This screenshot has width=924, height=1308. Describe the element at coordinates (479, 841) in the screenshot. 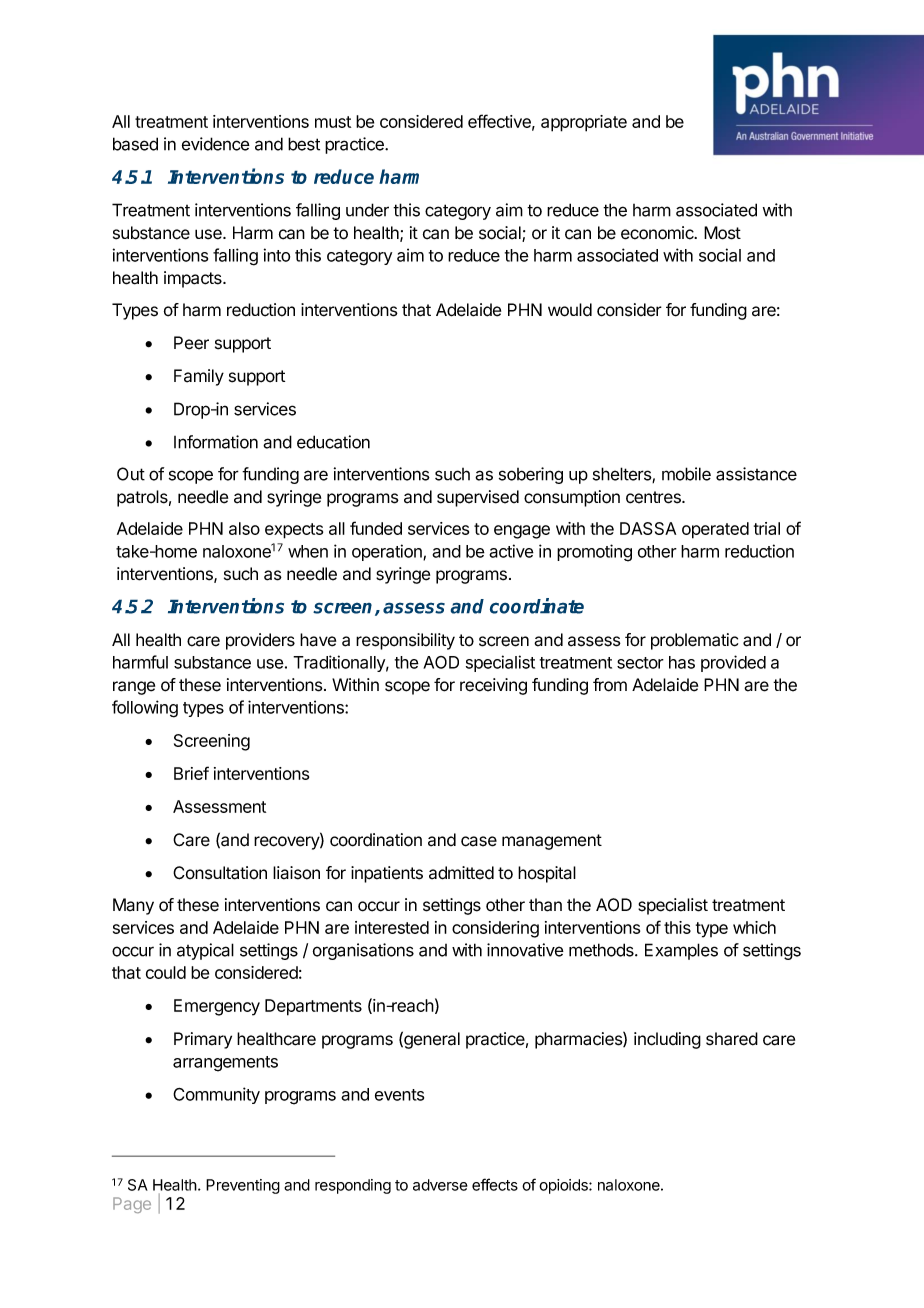

I see `case` at that location.
